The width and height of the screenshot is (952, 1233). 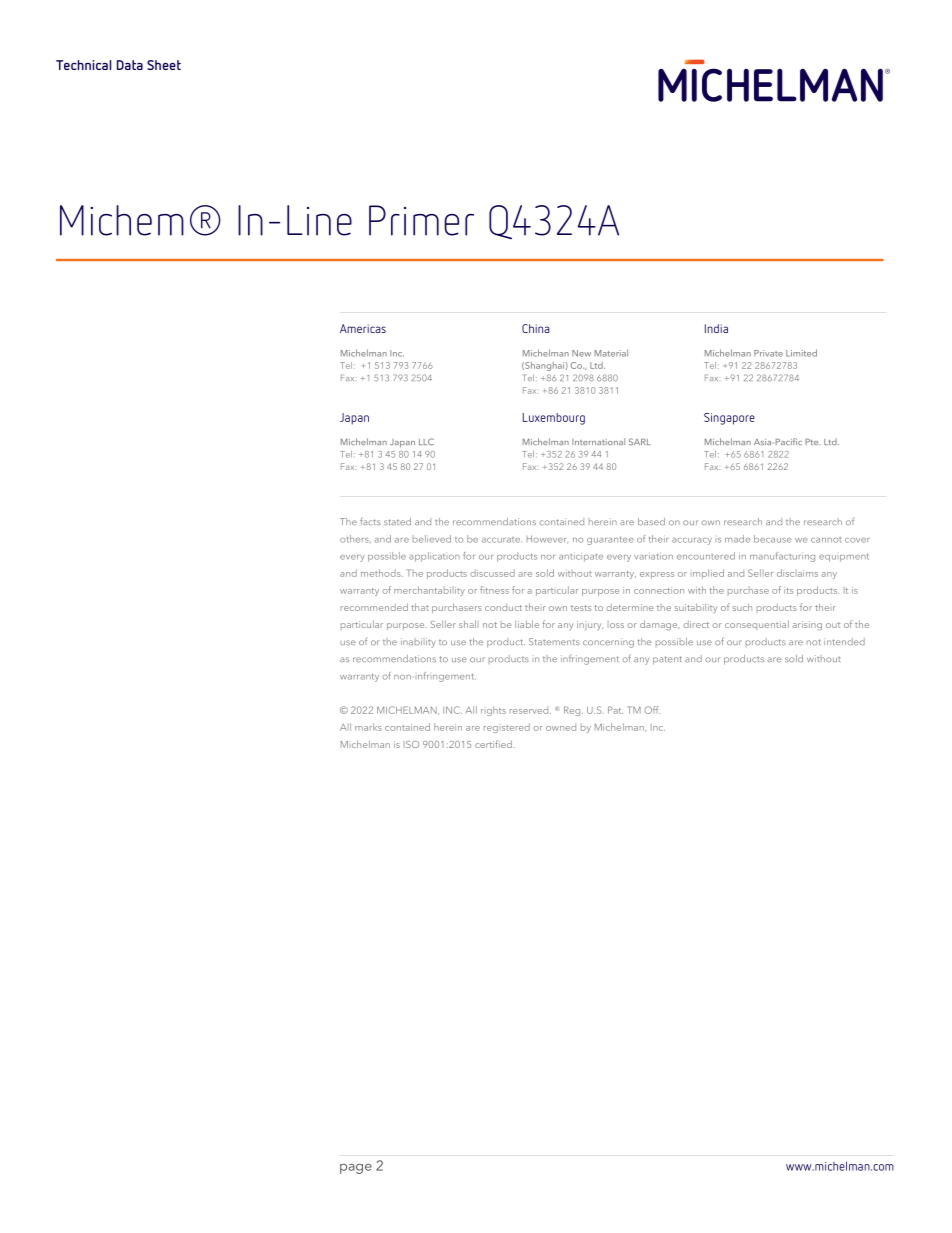 I want to click on Sheet, so click(x=164, y=65).
